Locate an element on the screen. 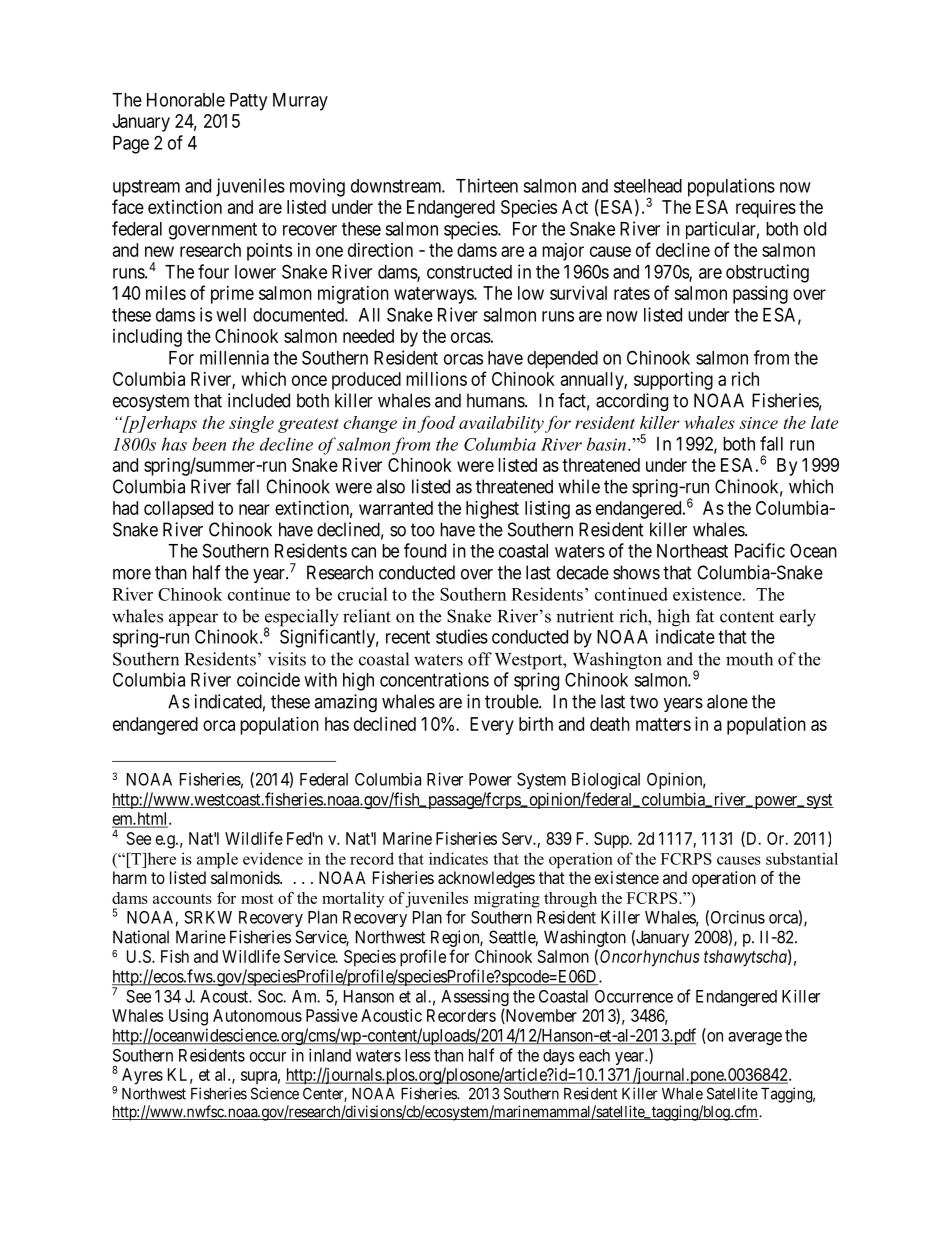 This screenshot has height=1233, width=952. waterways is located at coordinates (434, 295).
